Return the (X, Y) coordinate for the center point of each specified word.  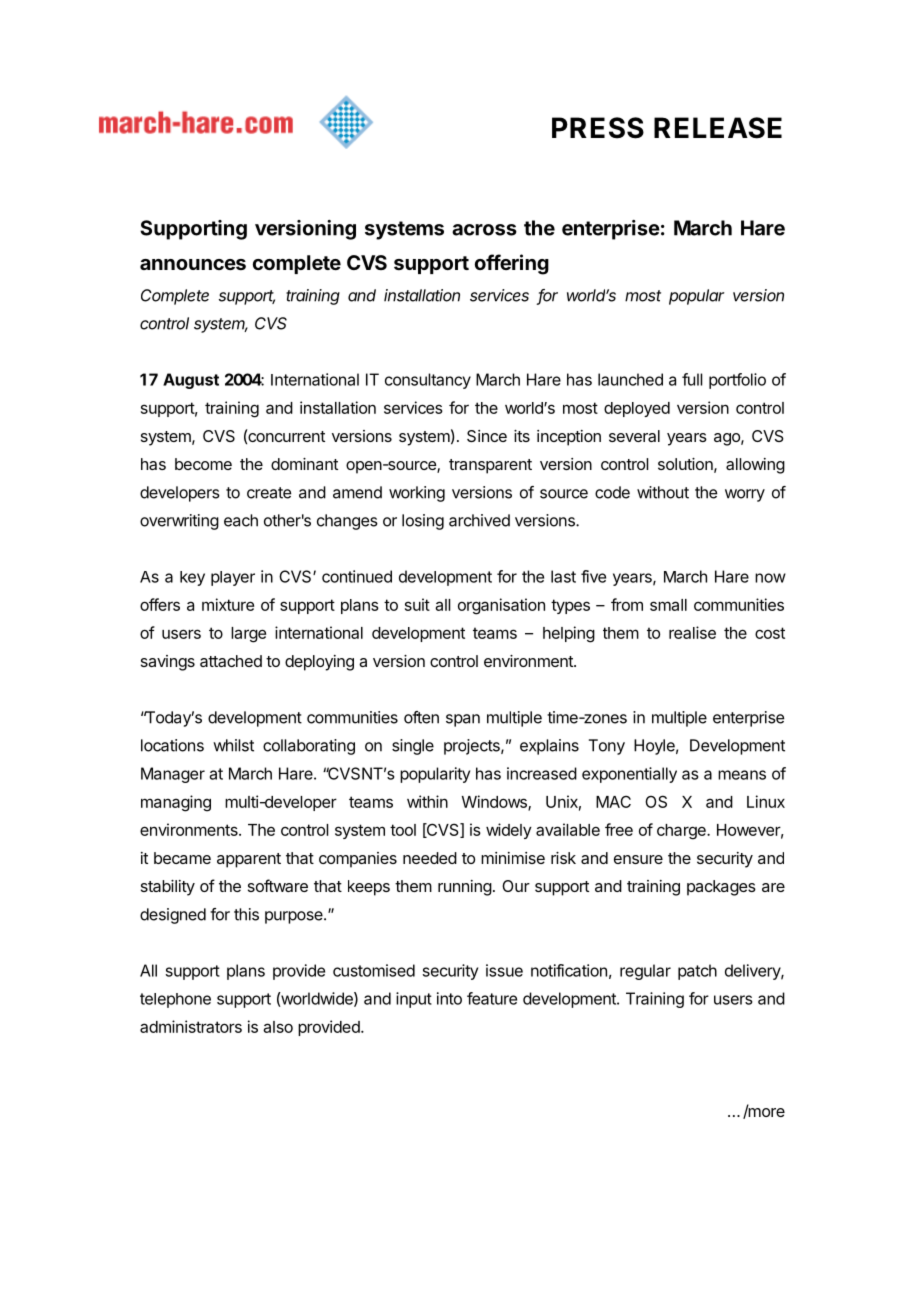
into (449, 998)
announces (193, 264)
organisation (501, 606)
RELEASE (718, 128)
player (233, 578)
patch (697, 972)
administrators (191, 1026)
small (668, 605)
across (484, 230)
